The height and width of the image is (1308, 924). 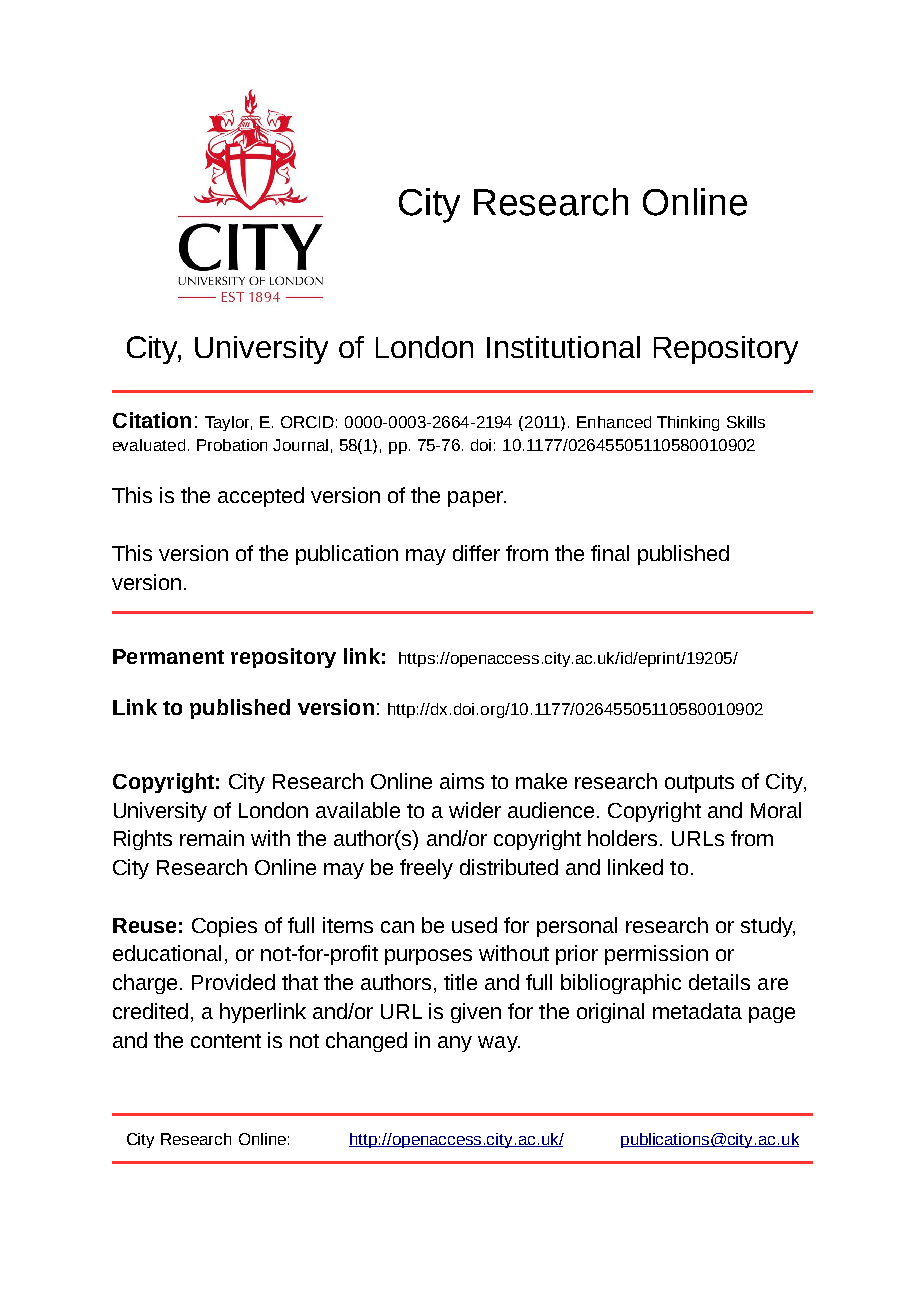 I want to click on aims, so click(x=462, y=781).
